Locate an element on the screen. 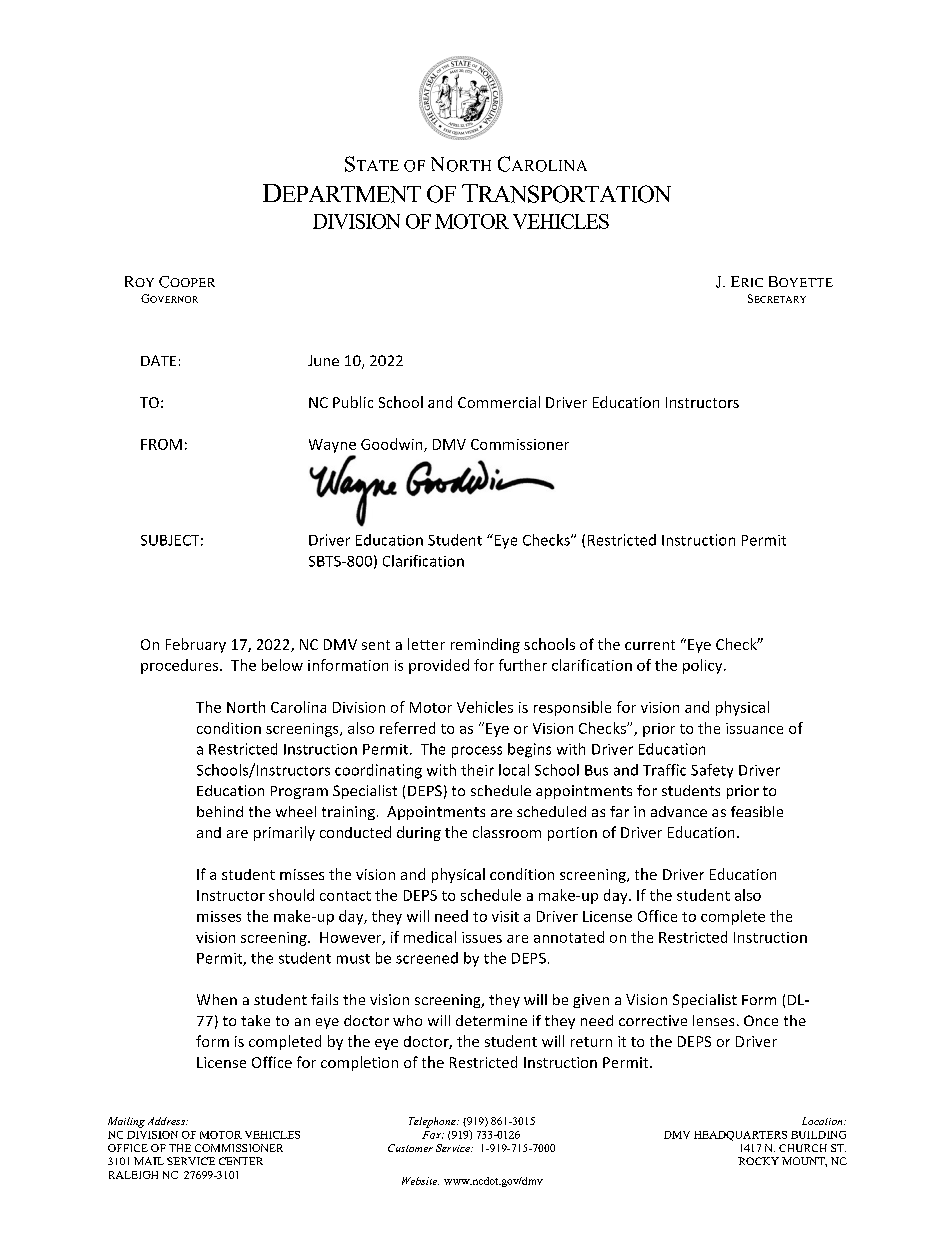 The image size is (952, 1233). Commercial is located at coordinates (499, 402).
